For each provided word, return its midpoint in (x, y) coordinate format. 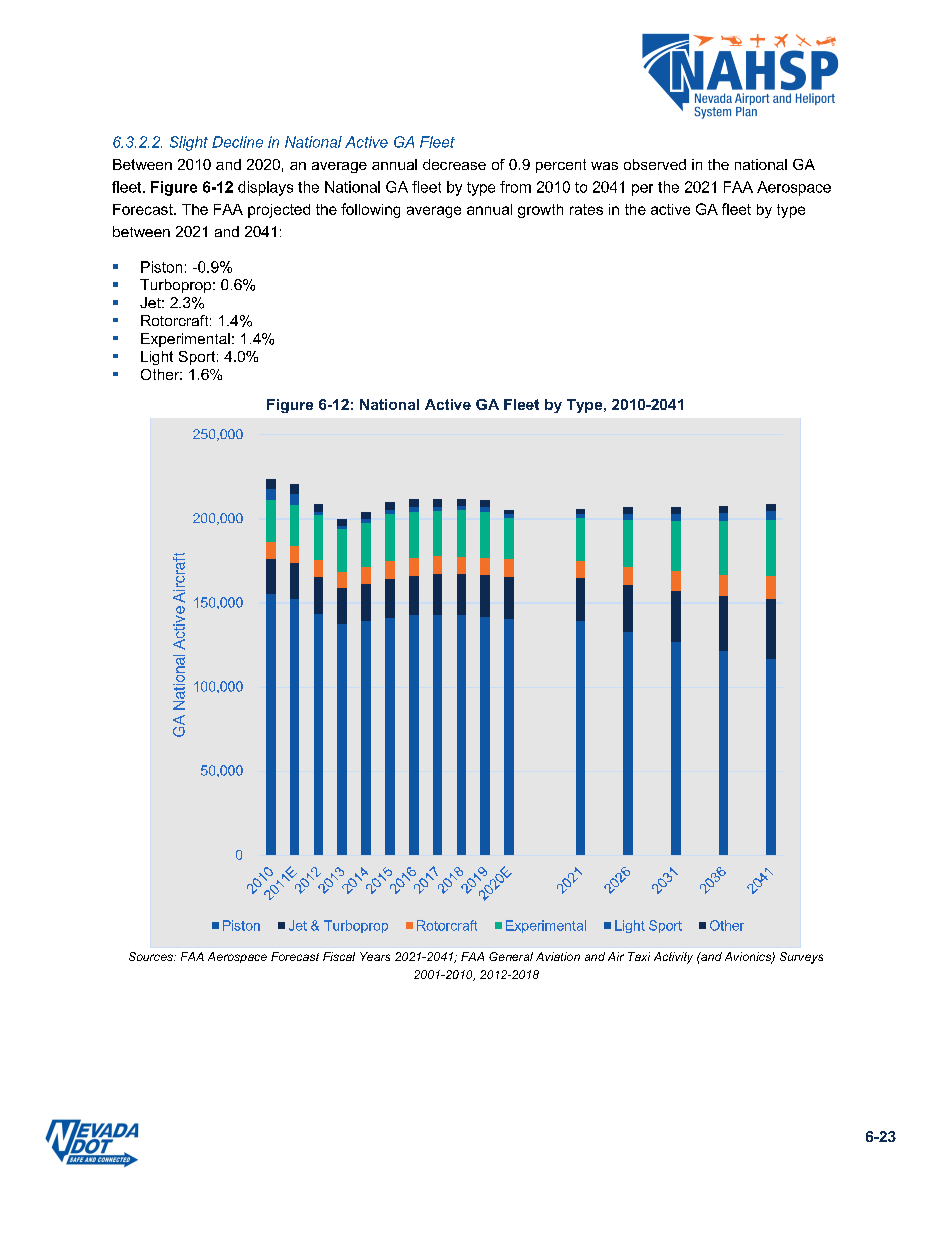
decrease (454, 164)
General (511, 956)
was (604, 166)
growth (540, 211)
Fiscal (339, 956)
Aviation (558, 956)
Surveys (801, 958)
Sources (152, 956)
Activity (673, 958)
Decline (237, 142)
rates (586, 209)
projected (279, 211)
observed (655, 164)
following (370, 210)
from (515, 187)
